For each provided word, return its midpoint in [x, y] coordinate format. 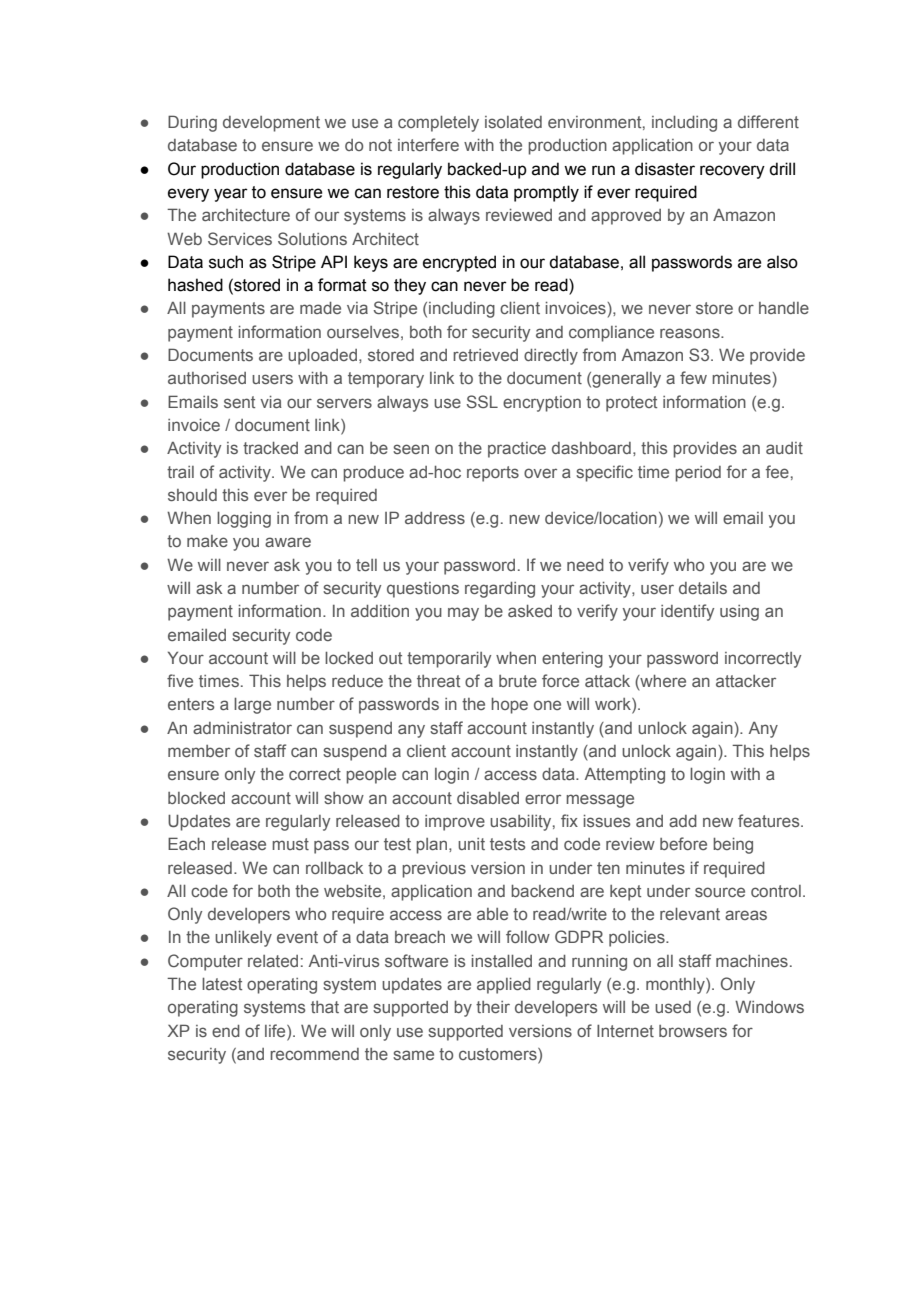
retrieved [485, 355]
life [276, 1030]
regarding [500, 590]
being [733, 846]
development [271, 124]
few [693, 377]
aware [288, 542]
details [703, 588]
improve [455, 823]
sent [239, 402]
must [290, 844]
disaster [665, 169]
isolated [513, 122]
